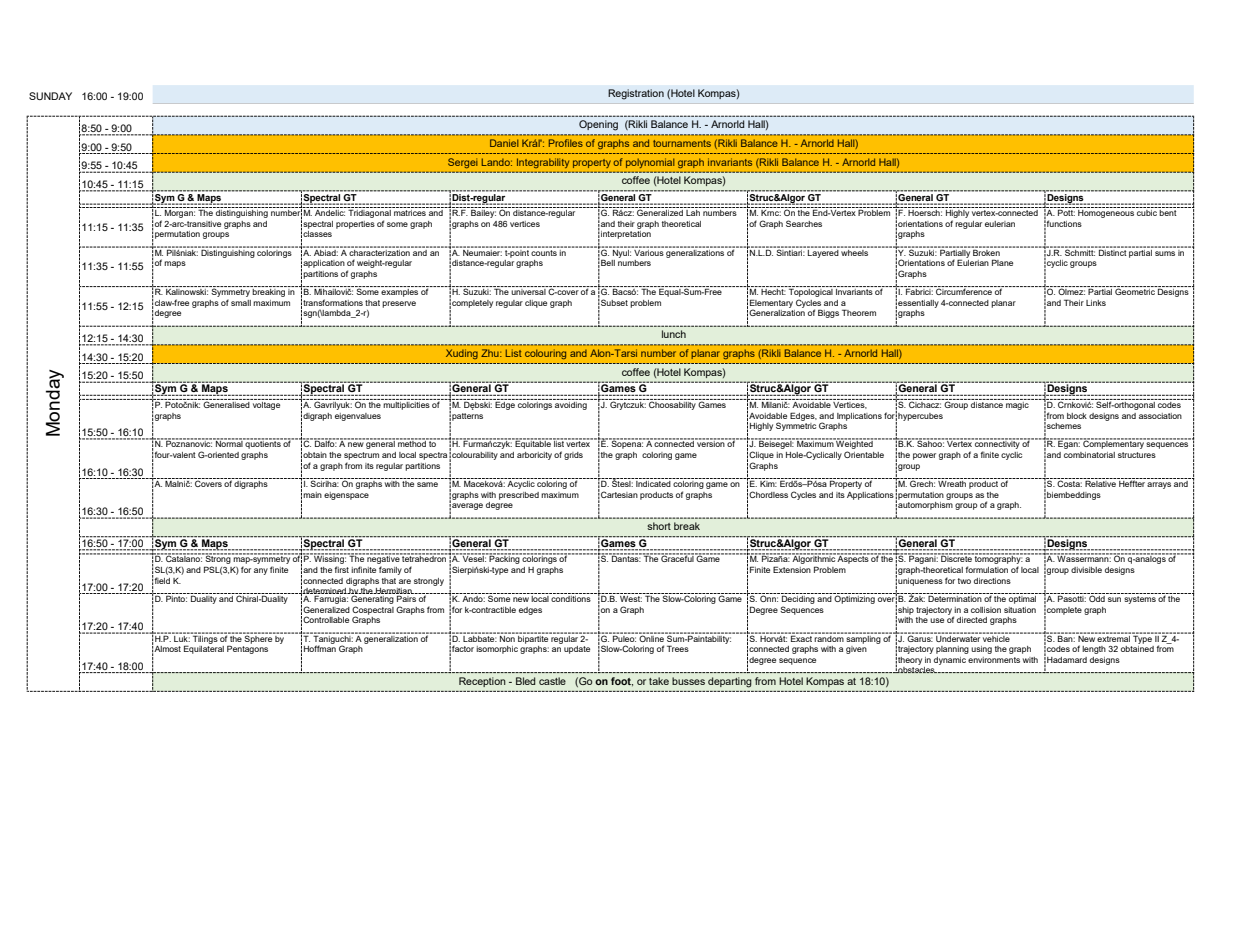 This screenshot has height=952, width=1233. I want to click on voltage, so click(267, 404).
